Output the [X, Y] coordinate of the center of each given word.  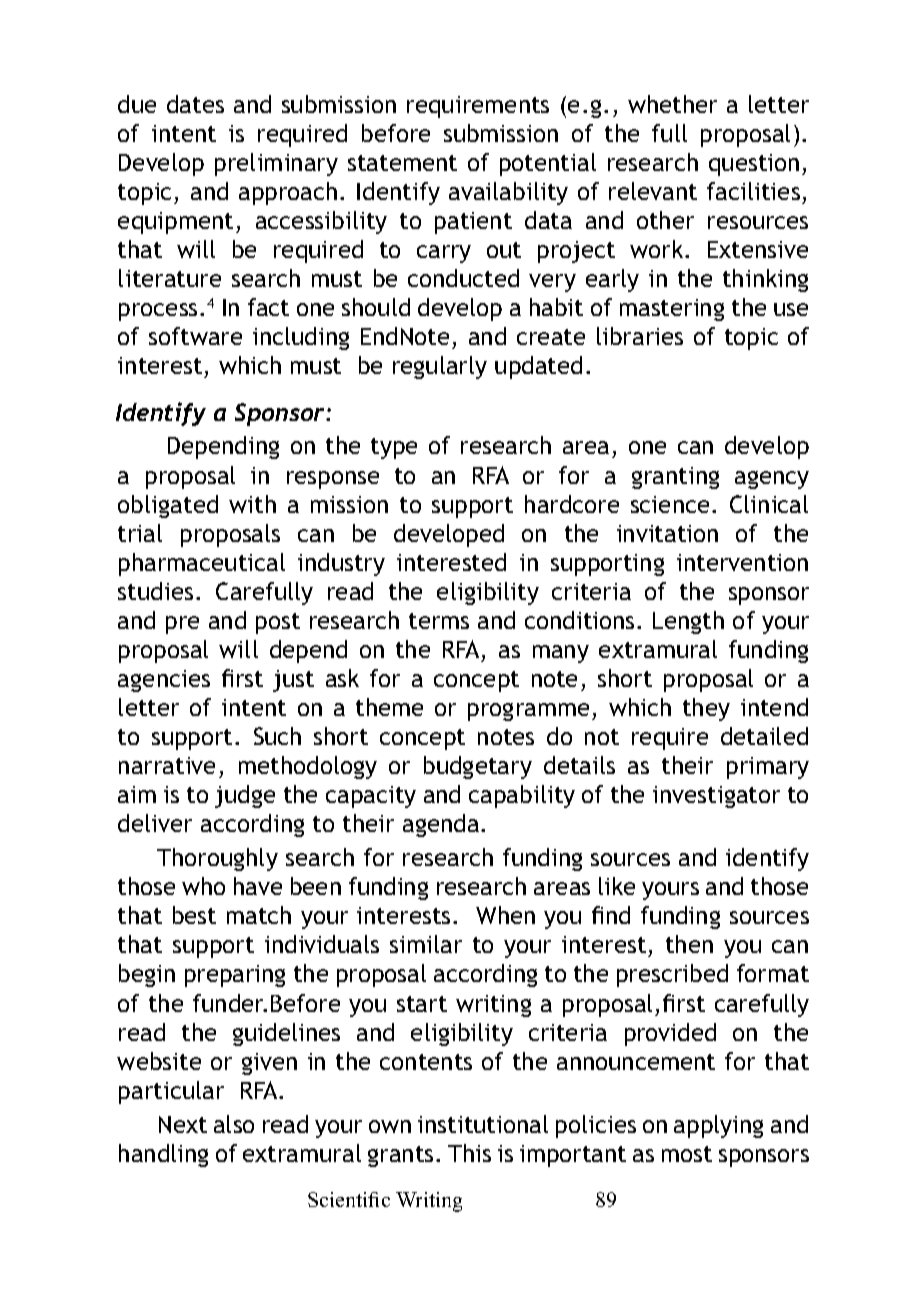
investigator [716, 797]
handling [163, 1155]
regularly [440, 367]
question [754, 165]
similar [426, 944]
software [195, 336]
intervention [742, 562]
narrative [167, 765]
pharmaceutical [202, 564]
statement [402, 163]
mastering [672, 310]
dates [195, 104]
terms [439, 621]
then [689, 944]
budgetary [478, 767]
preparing [235, 976]
